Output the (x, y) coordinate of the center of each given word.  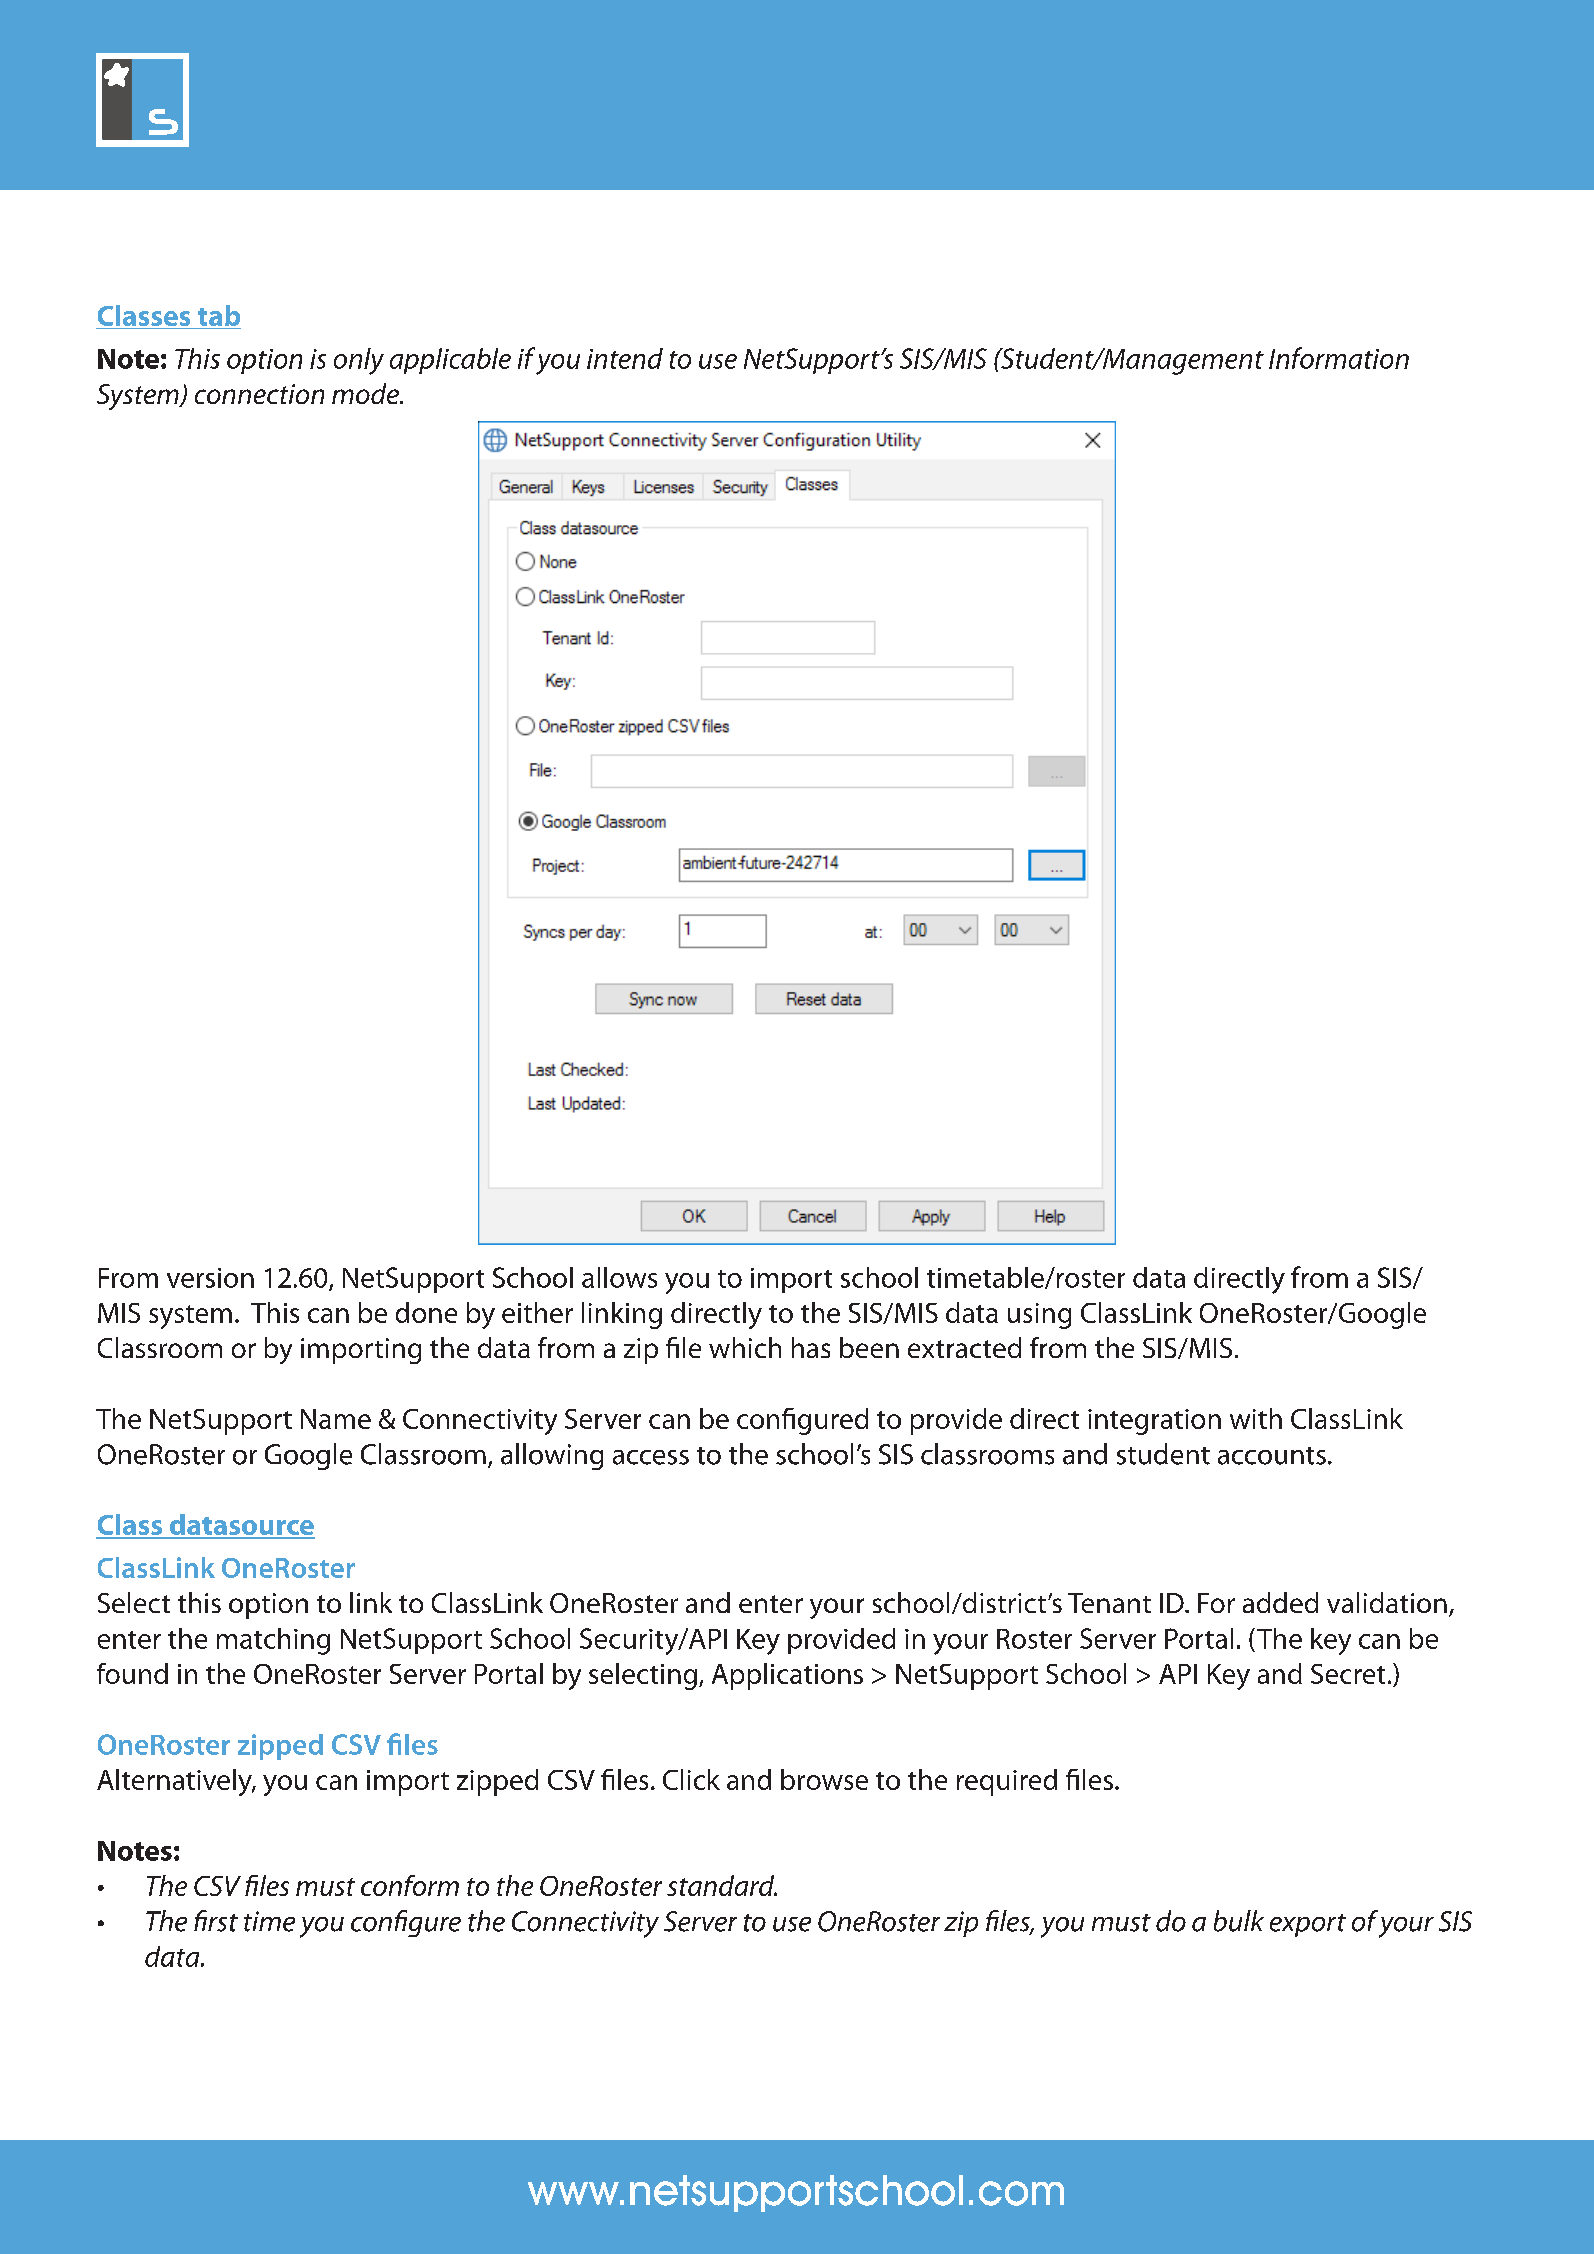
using (1039, 1316)
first (216, 1921)
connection (259, 394)
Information (1339, 358)
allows (619, 1277)
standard (722, 1885)
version (210, 1278)
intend (625, 358)
